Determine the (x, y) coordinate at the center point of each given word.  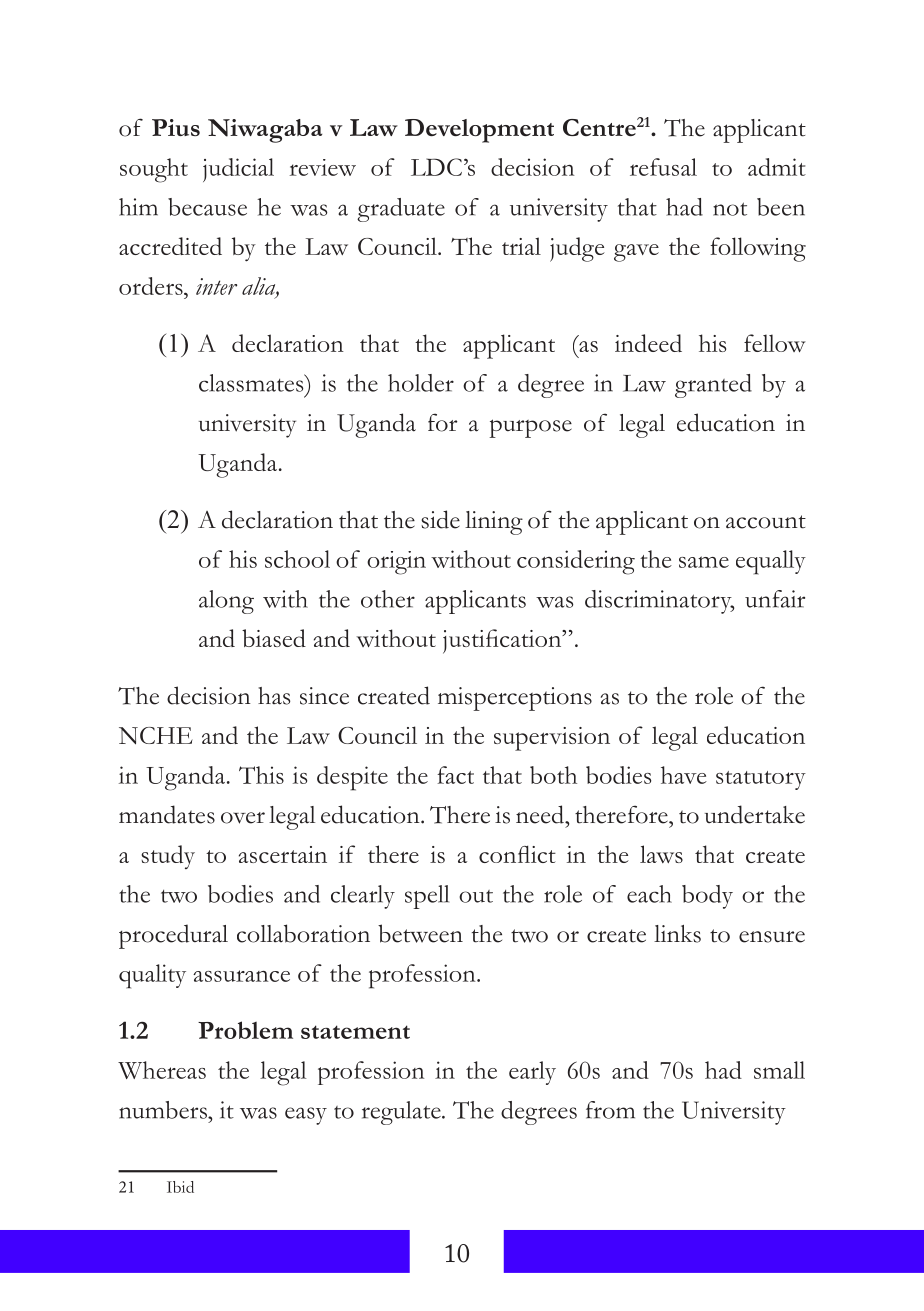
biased (274, 638)
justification (503, 641)
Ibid (180, 1187)
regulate (402, 1113)
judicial (238, 170)
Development (479, 131)
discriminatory (659, 602)
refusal (663, 167)
